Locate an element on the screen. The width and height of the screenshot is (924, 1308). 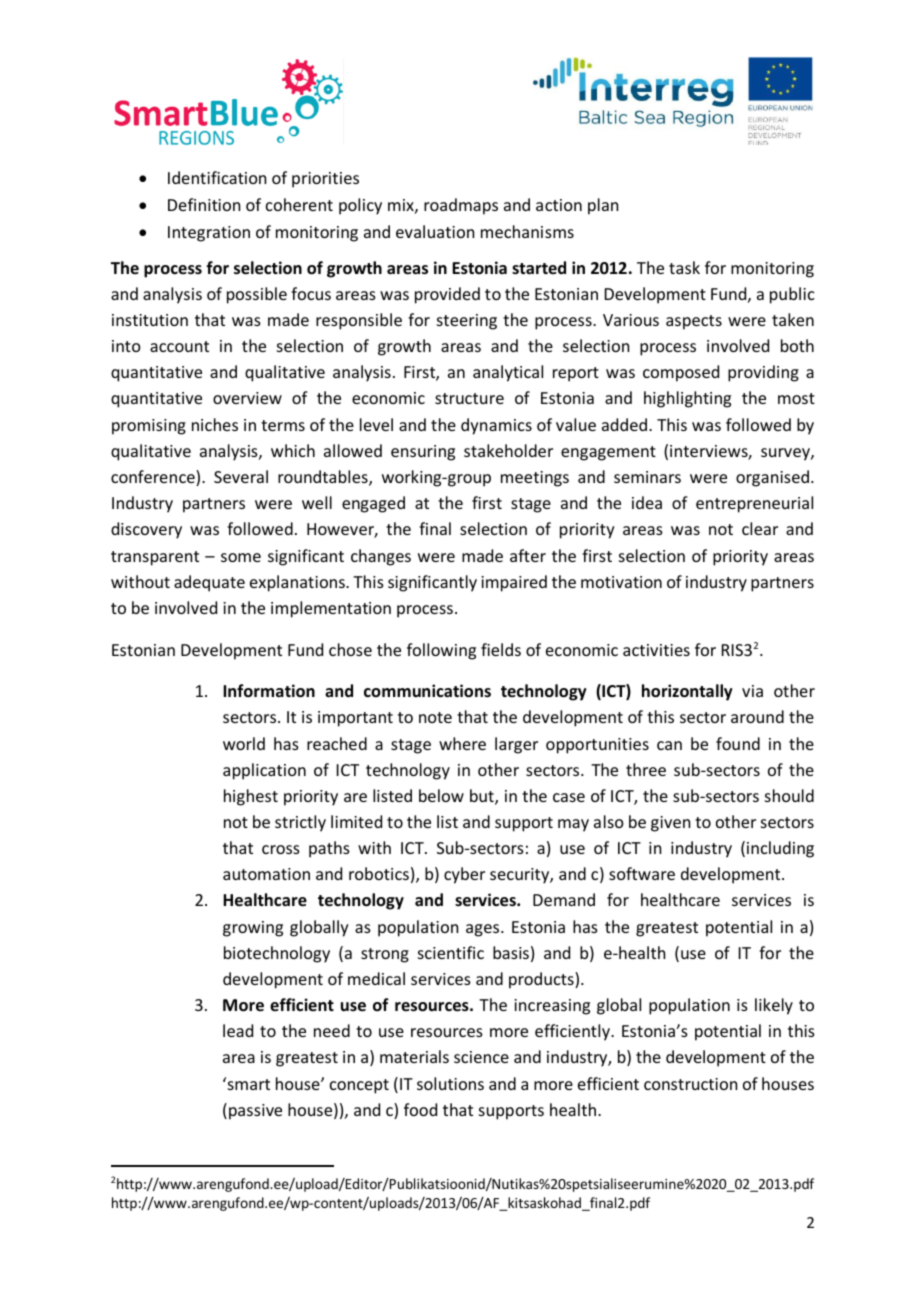
following is located at coordinates (441, 651).
